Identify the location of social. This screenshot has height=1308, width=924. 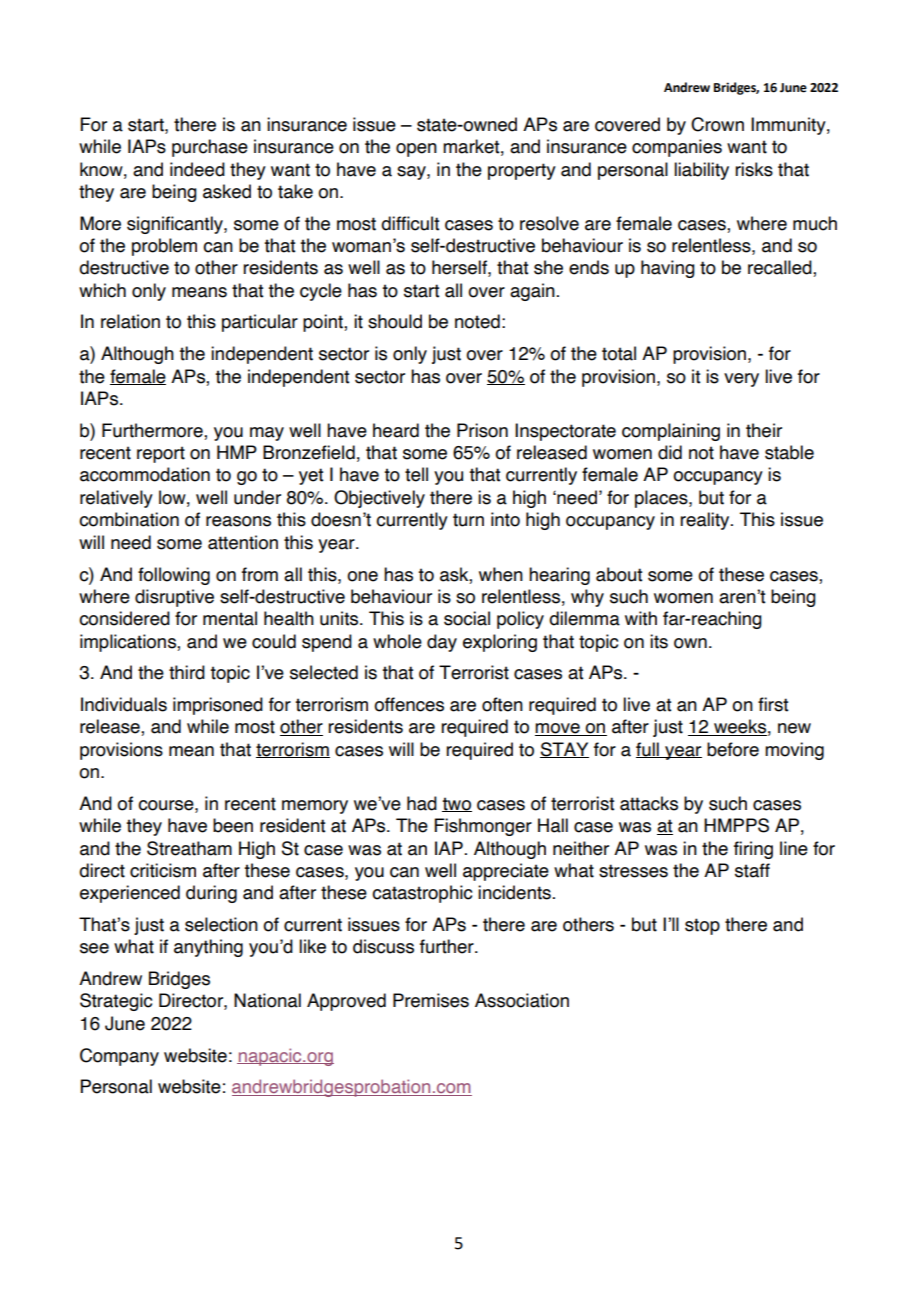
(467, 618).
